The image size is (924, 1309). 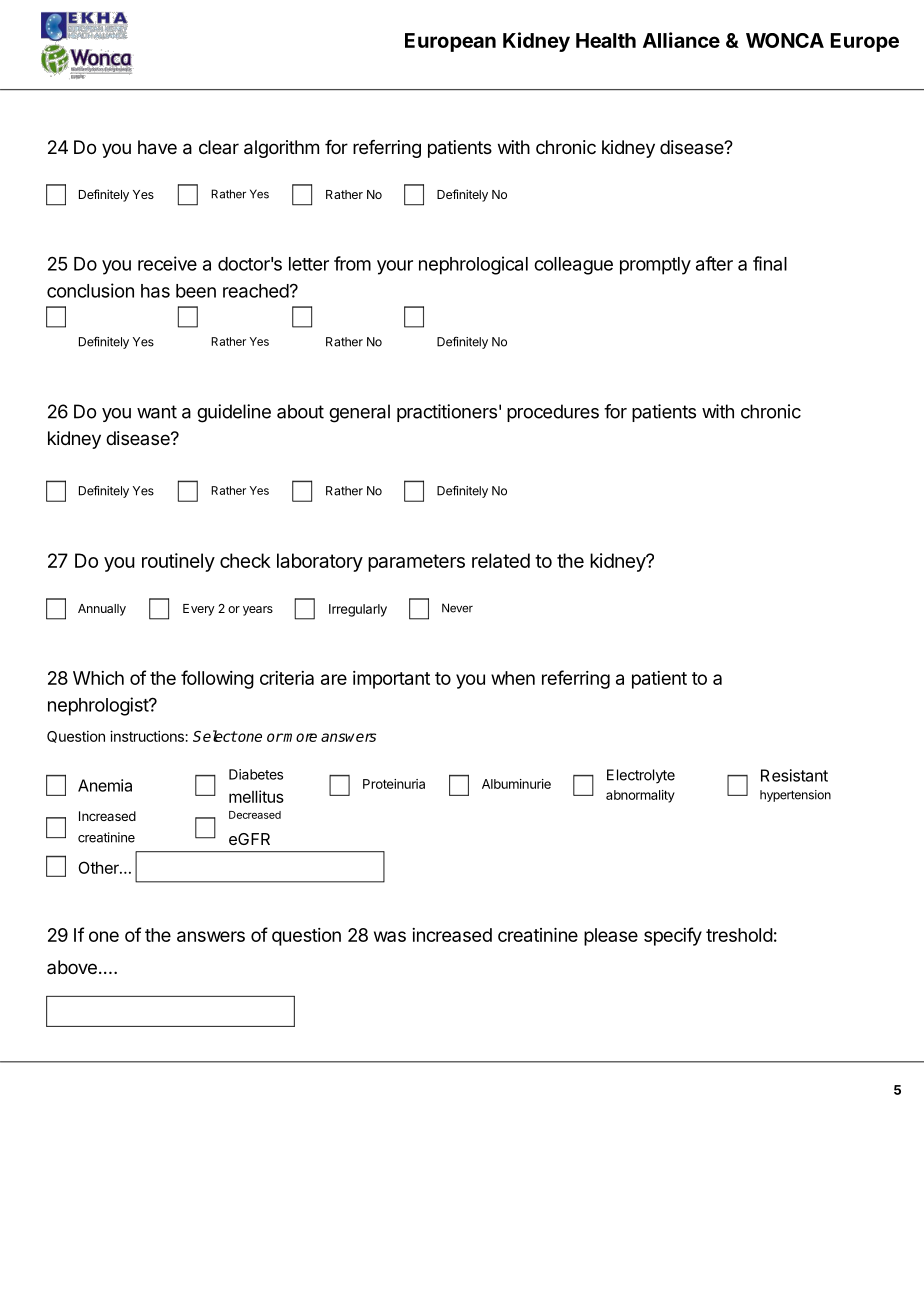 I want to click on procedures, so click(x=553, y=413).
